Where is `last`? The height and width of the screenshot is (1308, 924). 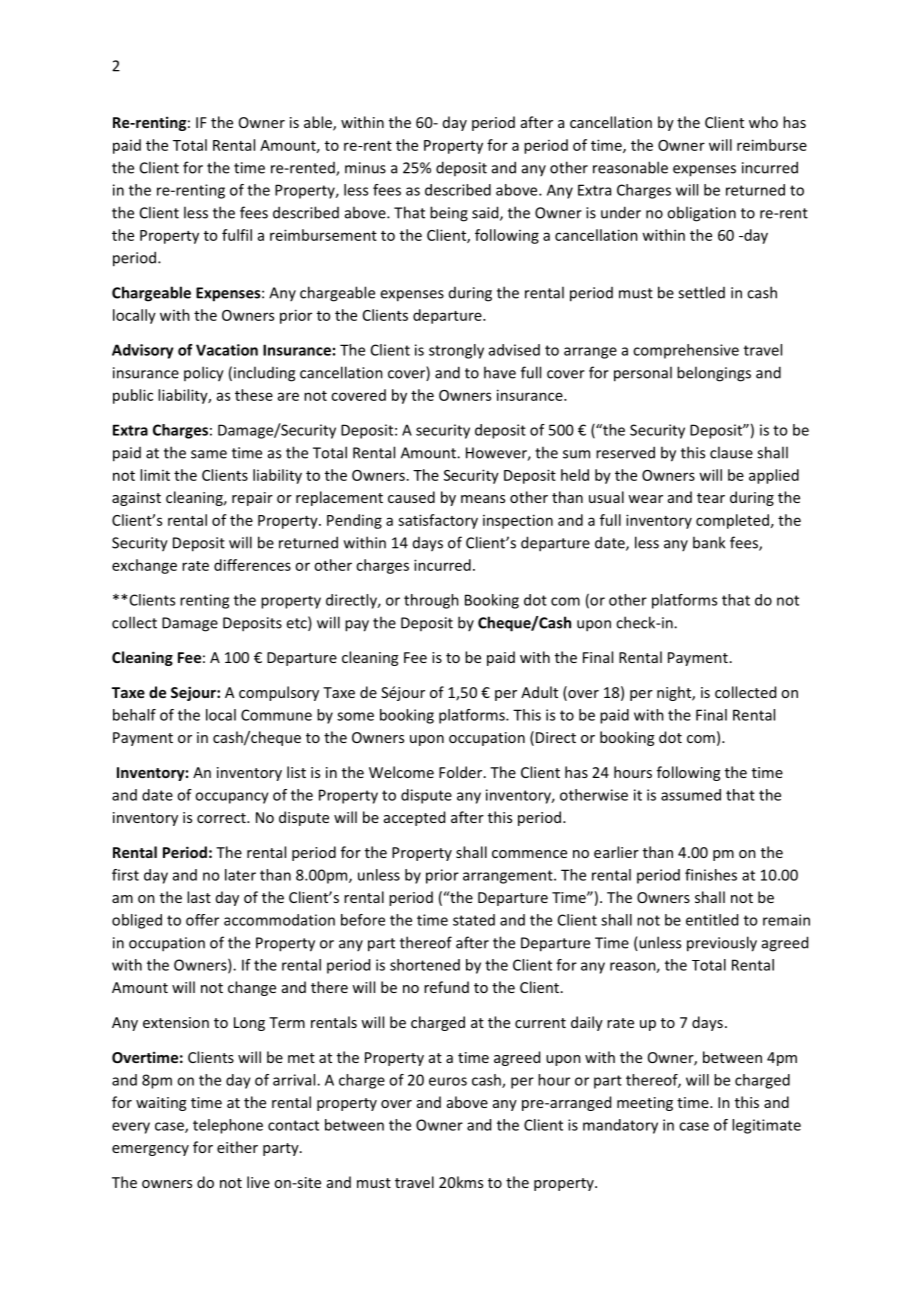 last is located at coordinates (199, 897).
